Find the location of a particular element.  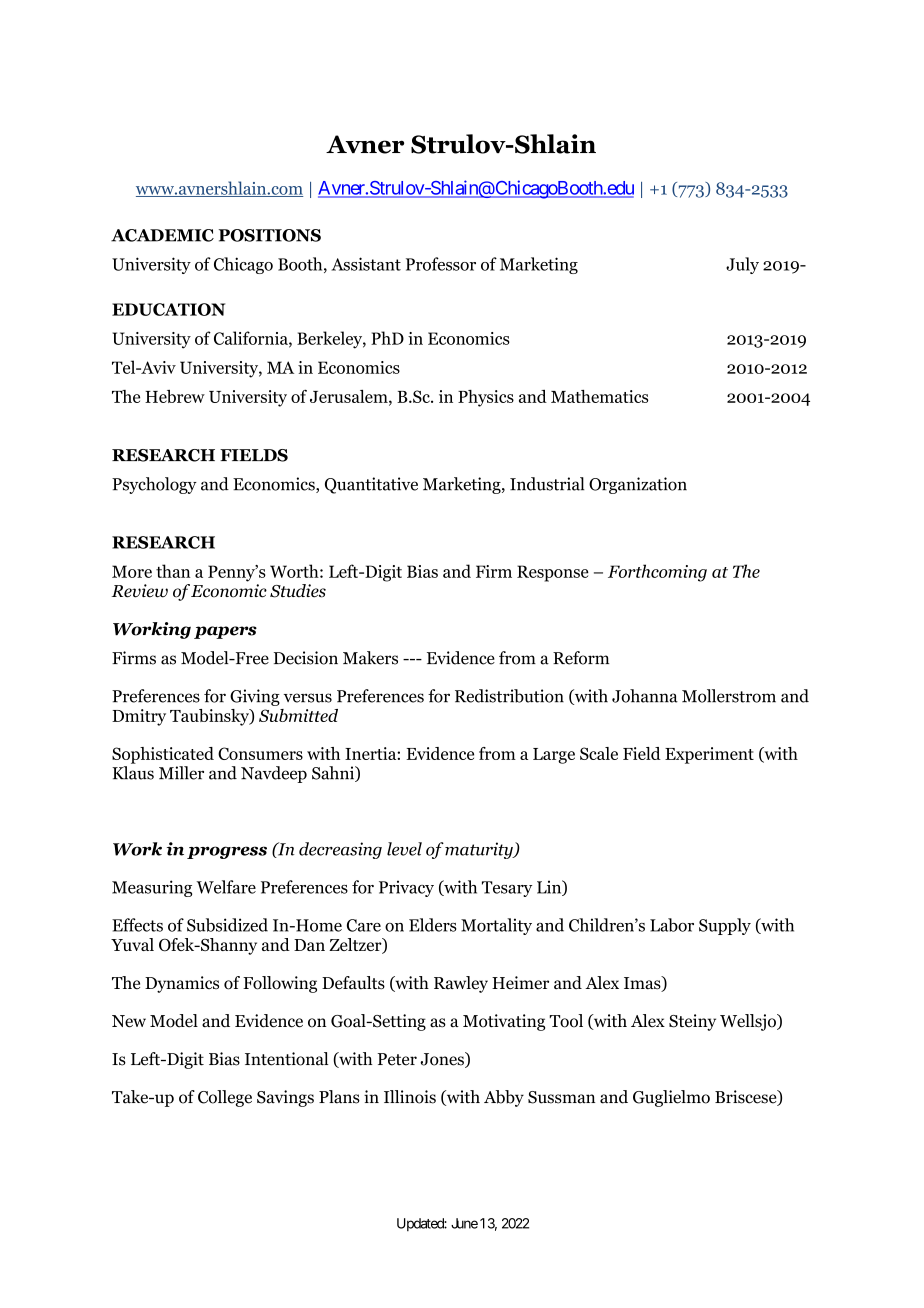

ACADEMIC is located at coordinates (162, 235).
